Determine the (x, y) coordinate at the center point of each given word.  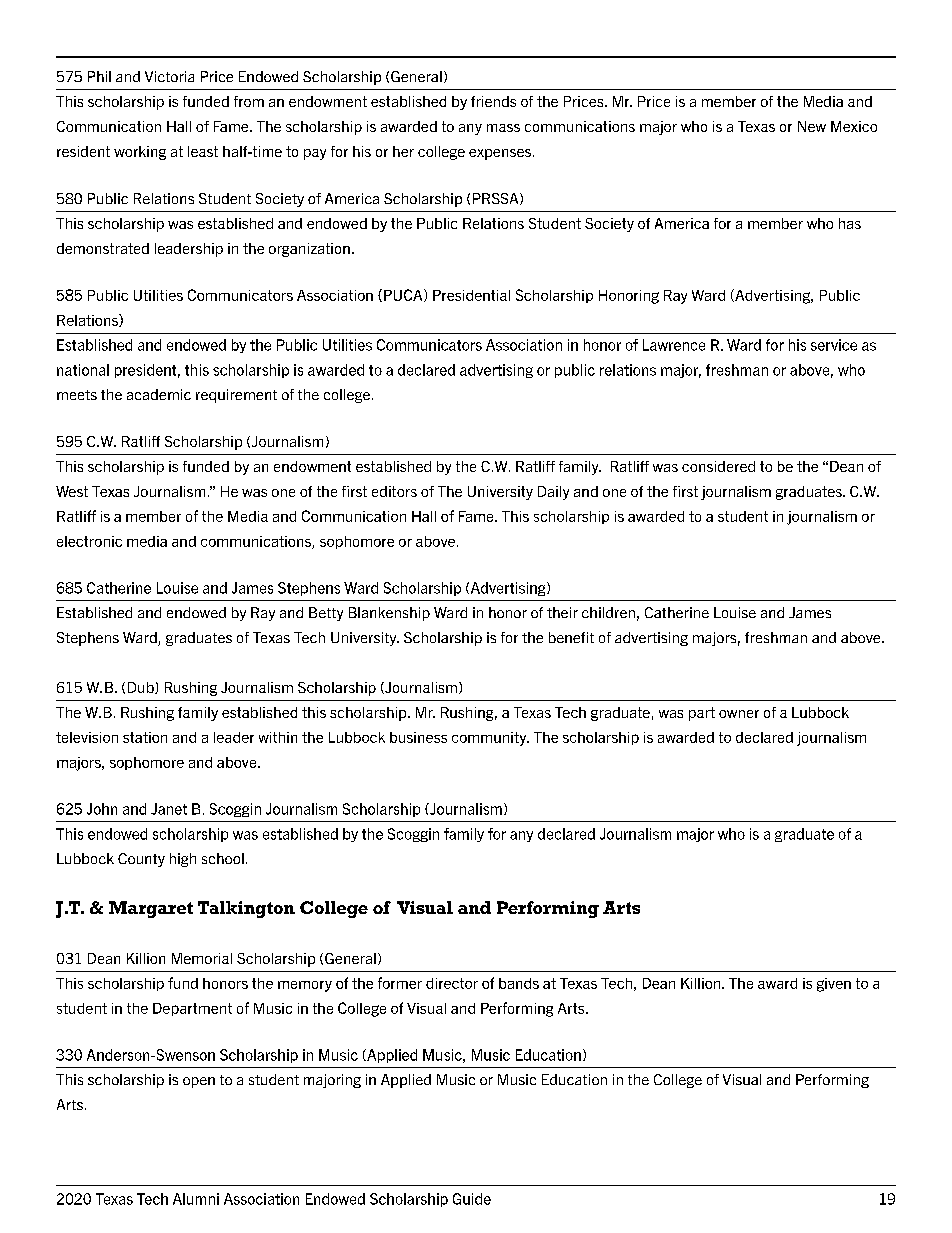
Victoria (169, 76)
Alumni (196, 1199)
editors (394, 491)
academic (159, 394)
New (812, 126)
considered (718, 466)
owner (739, 714)
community (490, 739)
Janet (169, 809)
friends (493, 101)
